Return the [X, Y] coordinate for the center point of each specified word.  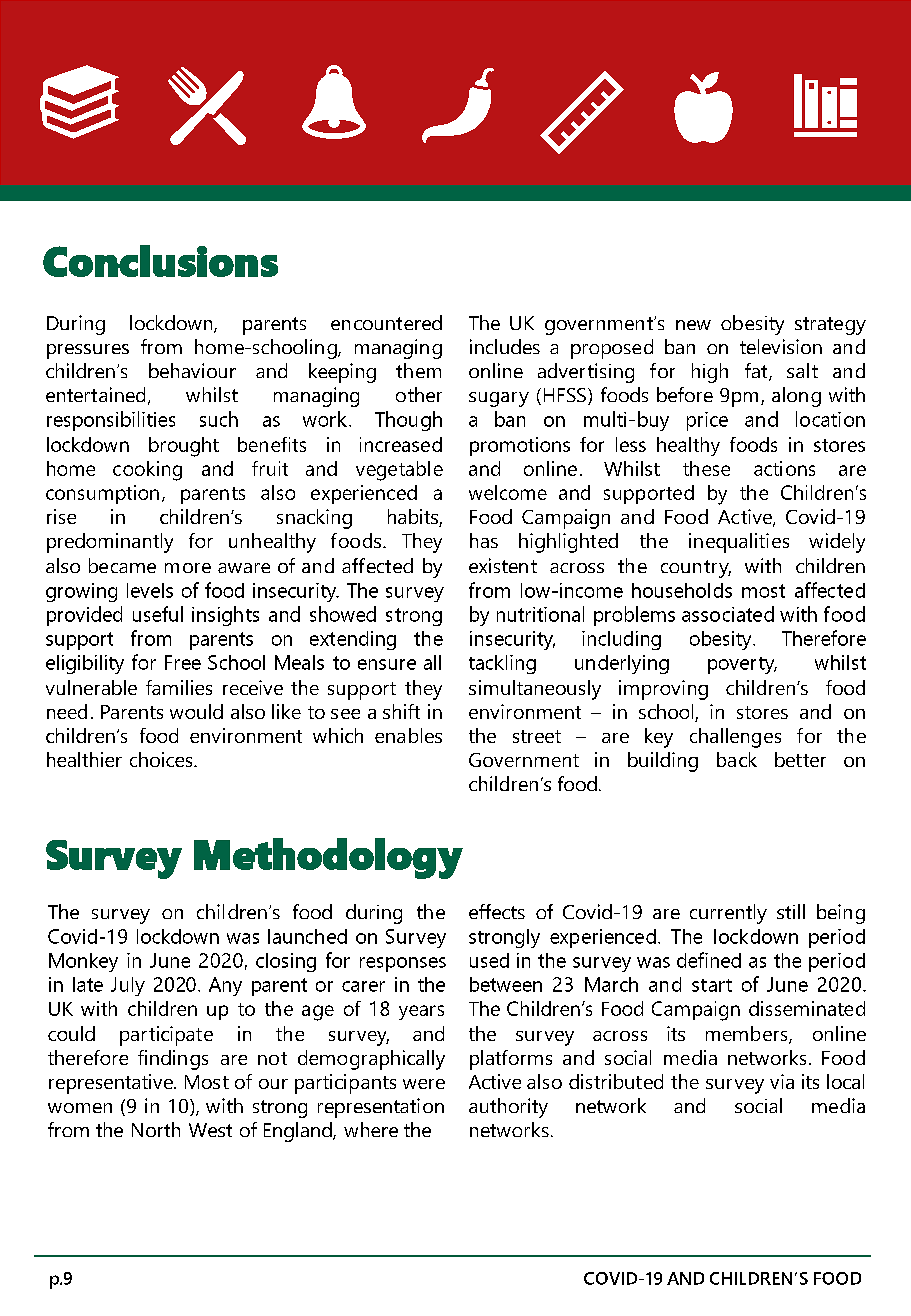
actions [784, 468]
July [128, 986]
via [782, 1081]
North [156, 1129]
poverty [742, 665]
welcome [508, 492]
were [424, 1084]
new [693, 325]
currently [728, 914]
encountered [386, 322]
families [179, 687]
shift [401, 711]
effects [497, 911]
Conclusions [160, 261]
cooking [147, 471]
